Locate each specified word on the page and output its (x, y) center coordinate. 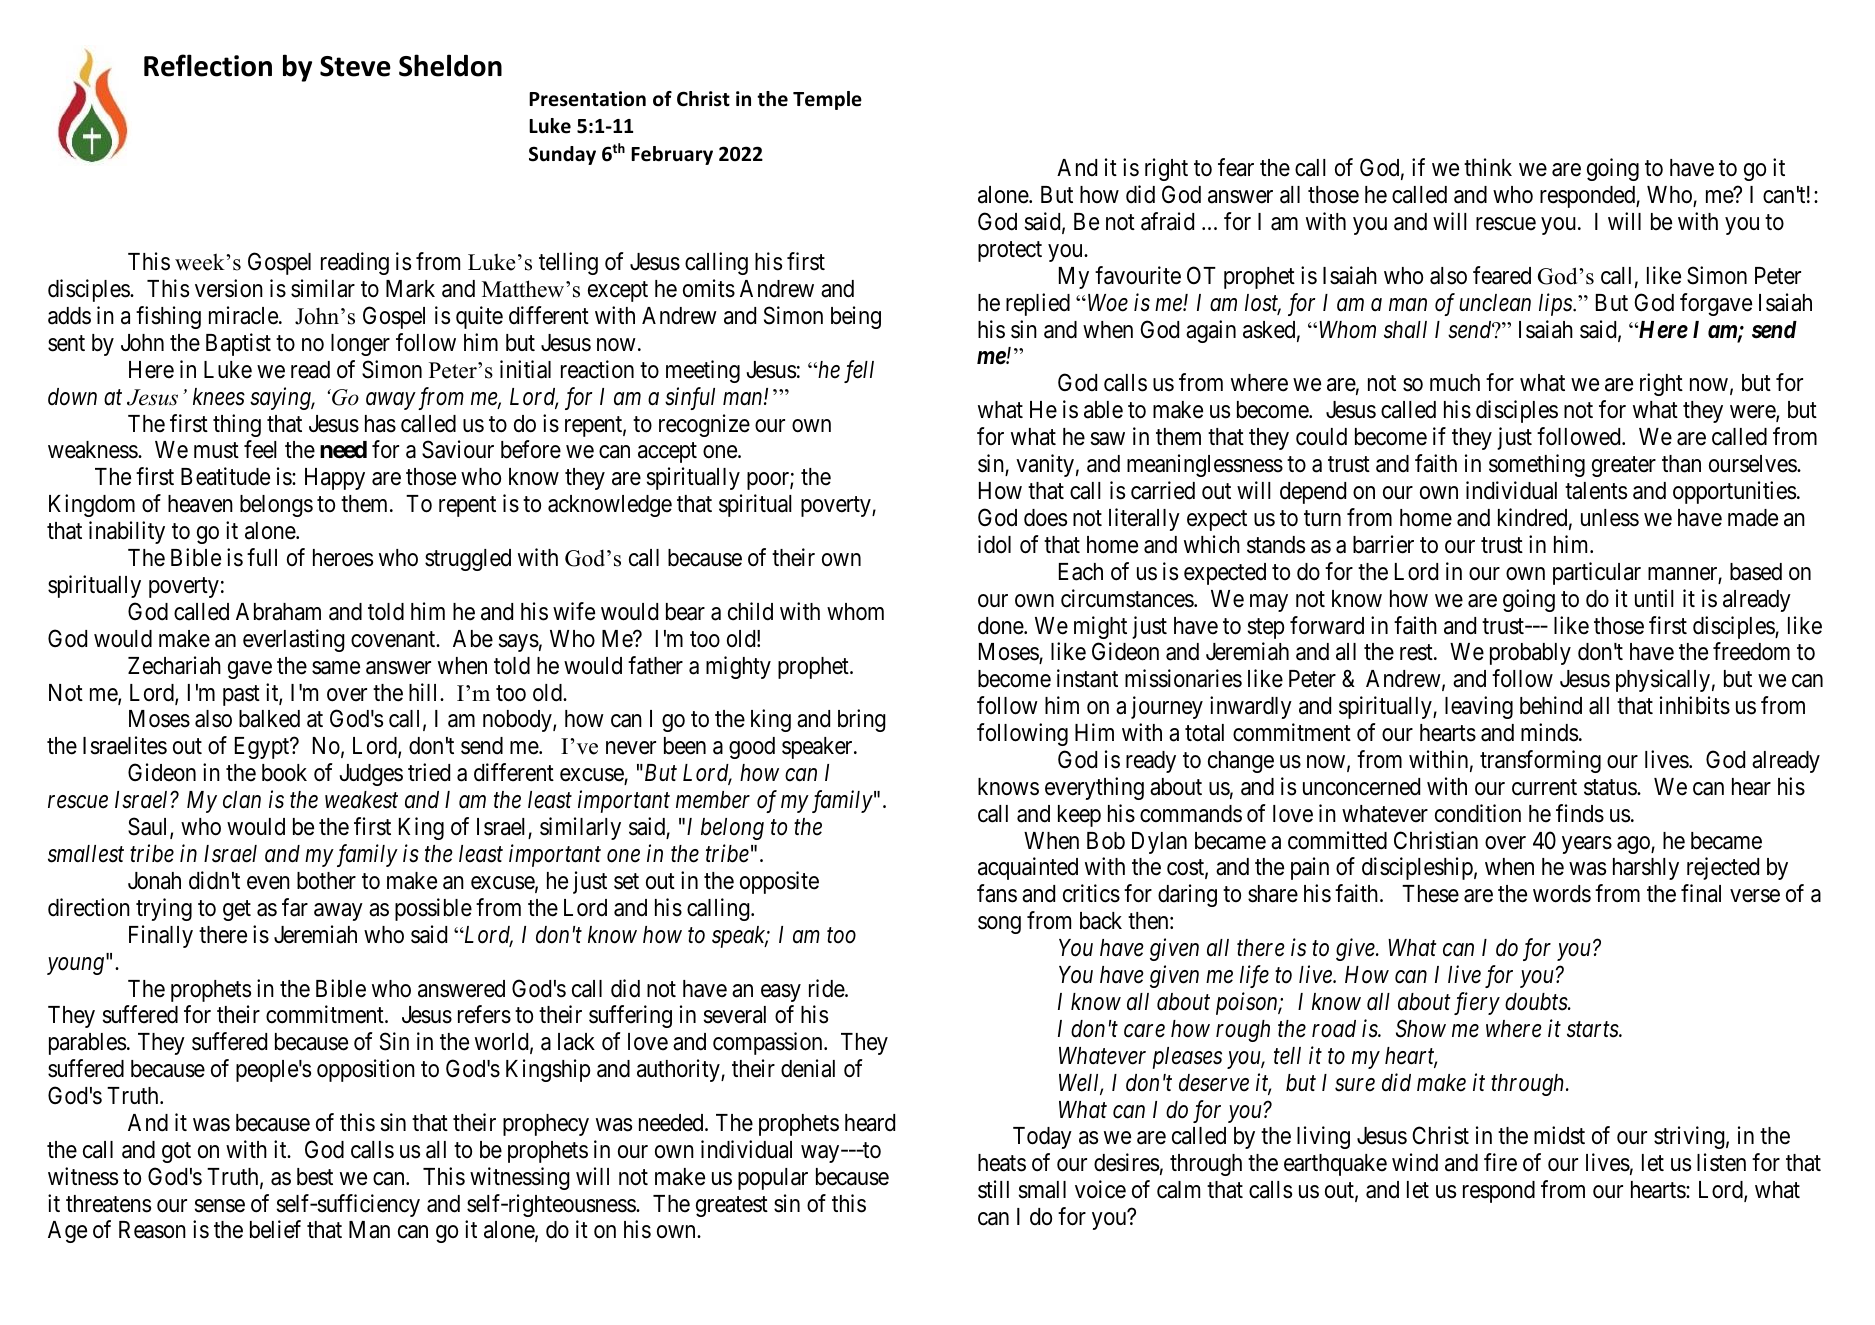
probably (1530, 654)
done (1001, 626)
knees (219, 397)
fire (1500, 1162)
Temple (827, 100)
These (1430, 894)
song (999, 925)
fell (859, 371)
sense (220, 1206)
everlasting (294, 640)
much (1455, 383)
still (993, 1189)
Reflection (208, 65)
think (1488, 167)
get (237, 910)
